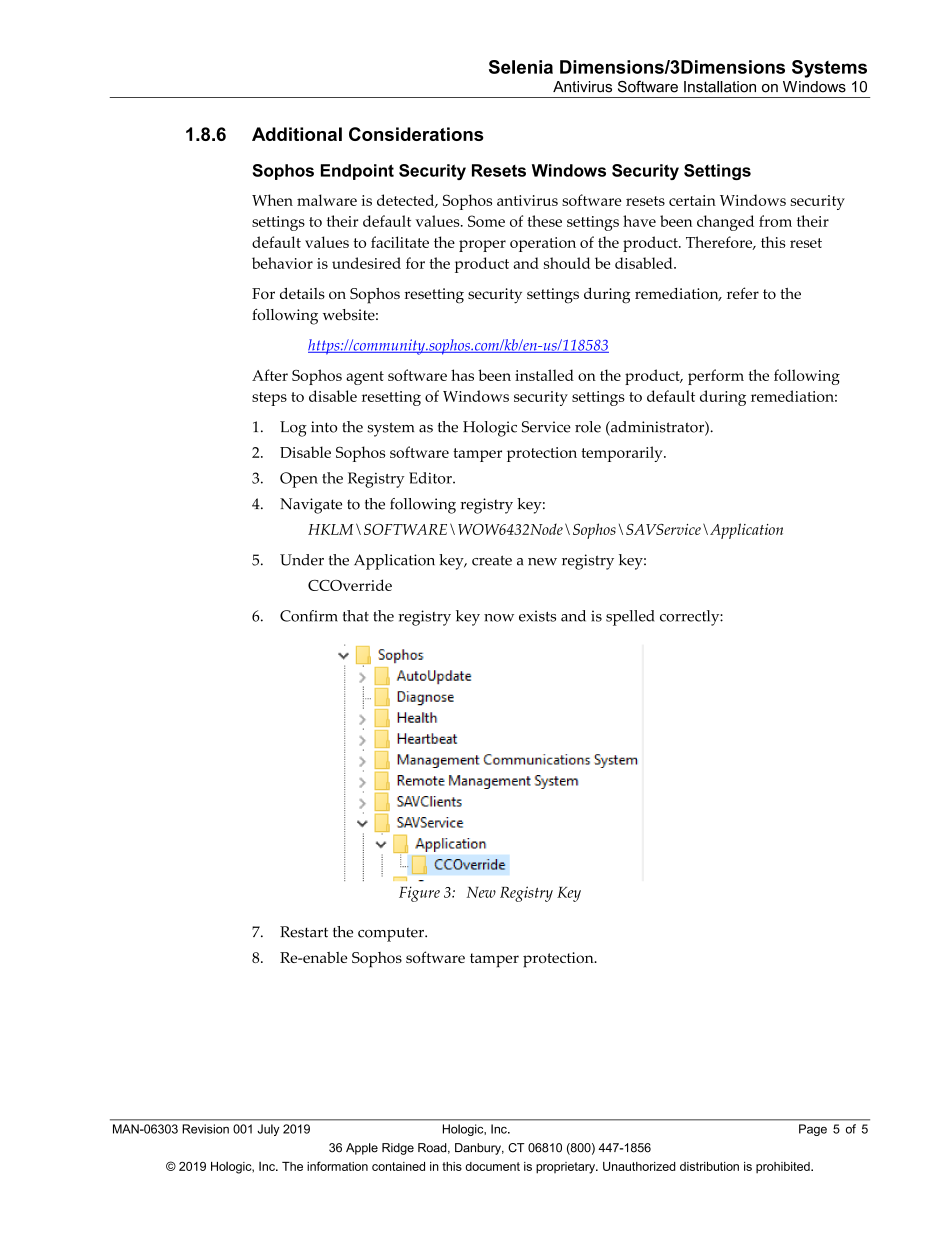 The height and width of the image is (1233, 952). I want to click on document, so click(492, 1166).
